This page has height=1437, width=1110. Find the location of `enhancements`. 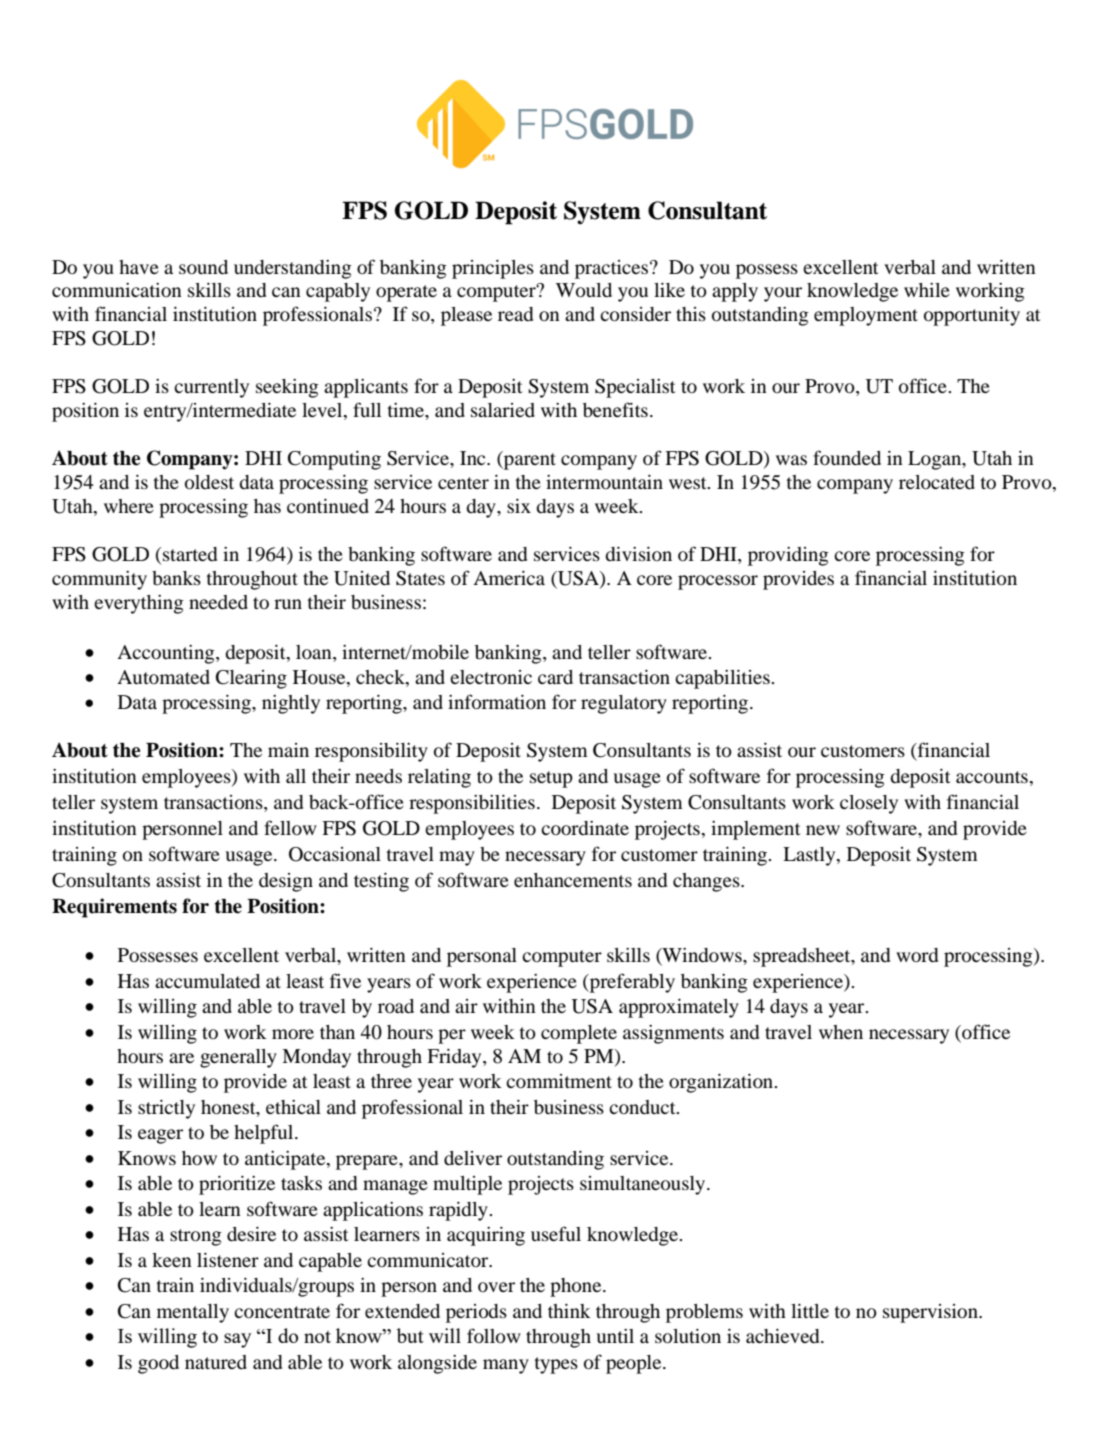

enhancements is located at coordinates (573, 880).
